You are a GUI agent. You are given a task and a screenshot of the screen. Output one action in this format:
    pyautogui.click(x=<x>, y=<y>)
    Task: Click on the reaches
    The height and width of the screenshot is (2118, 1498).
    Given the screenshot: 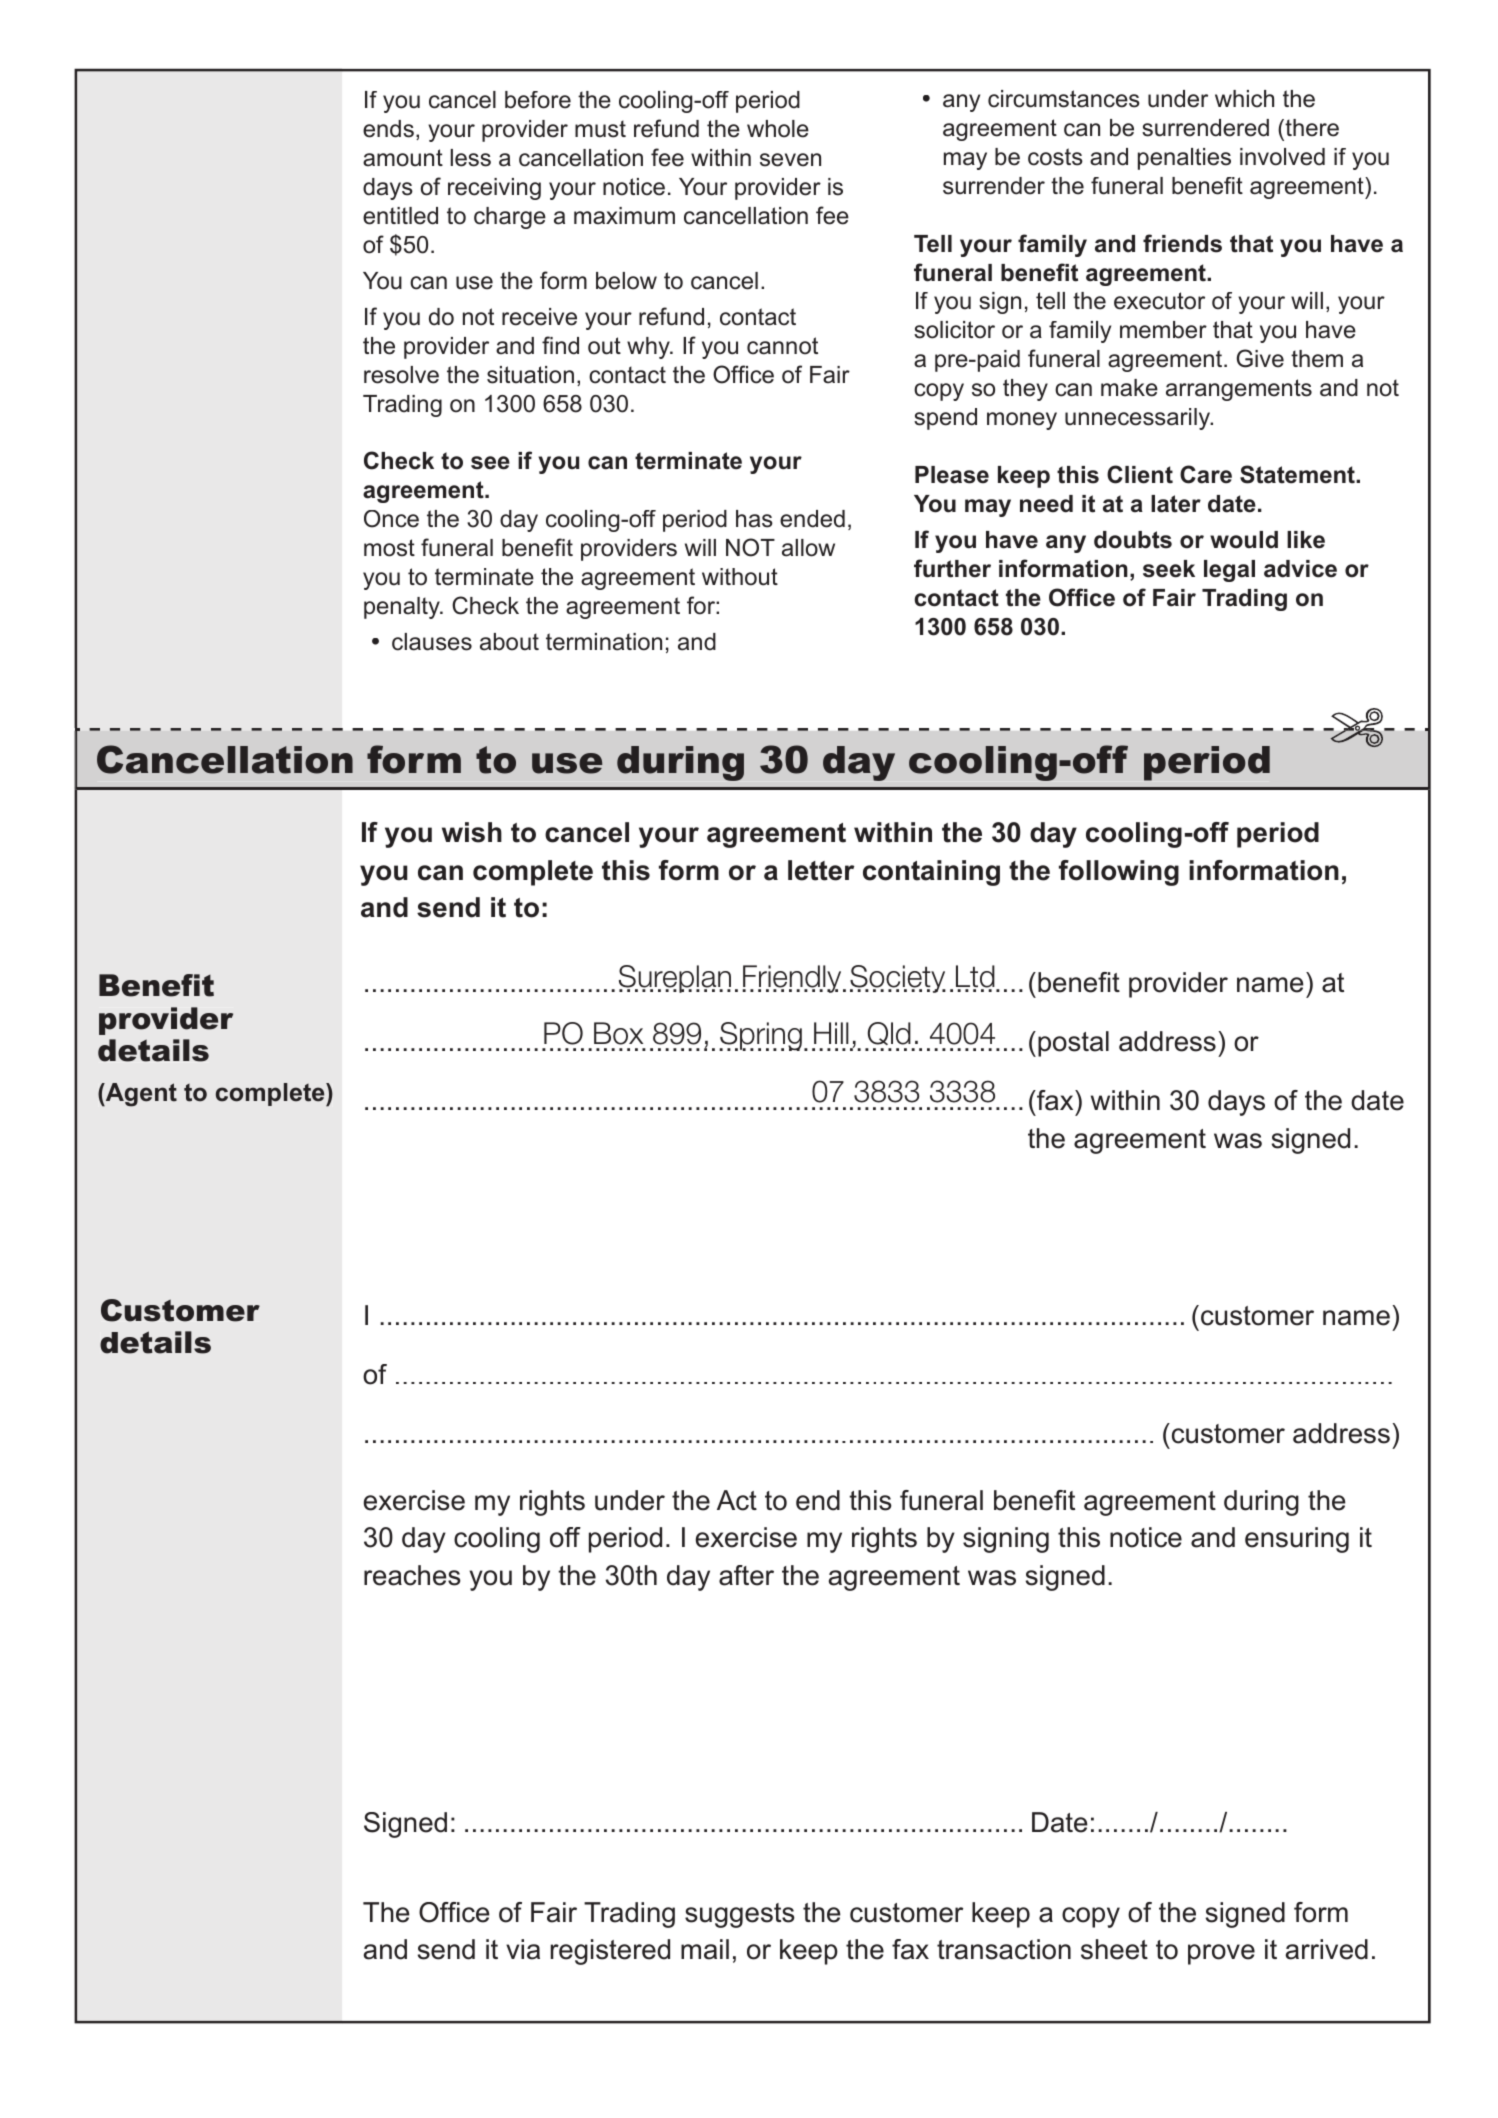 What is the action you would take?
    pyautogui.click(x=412, y=1575)
